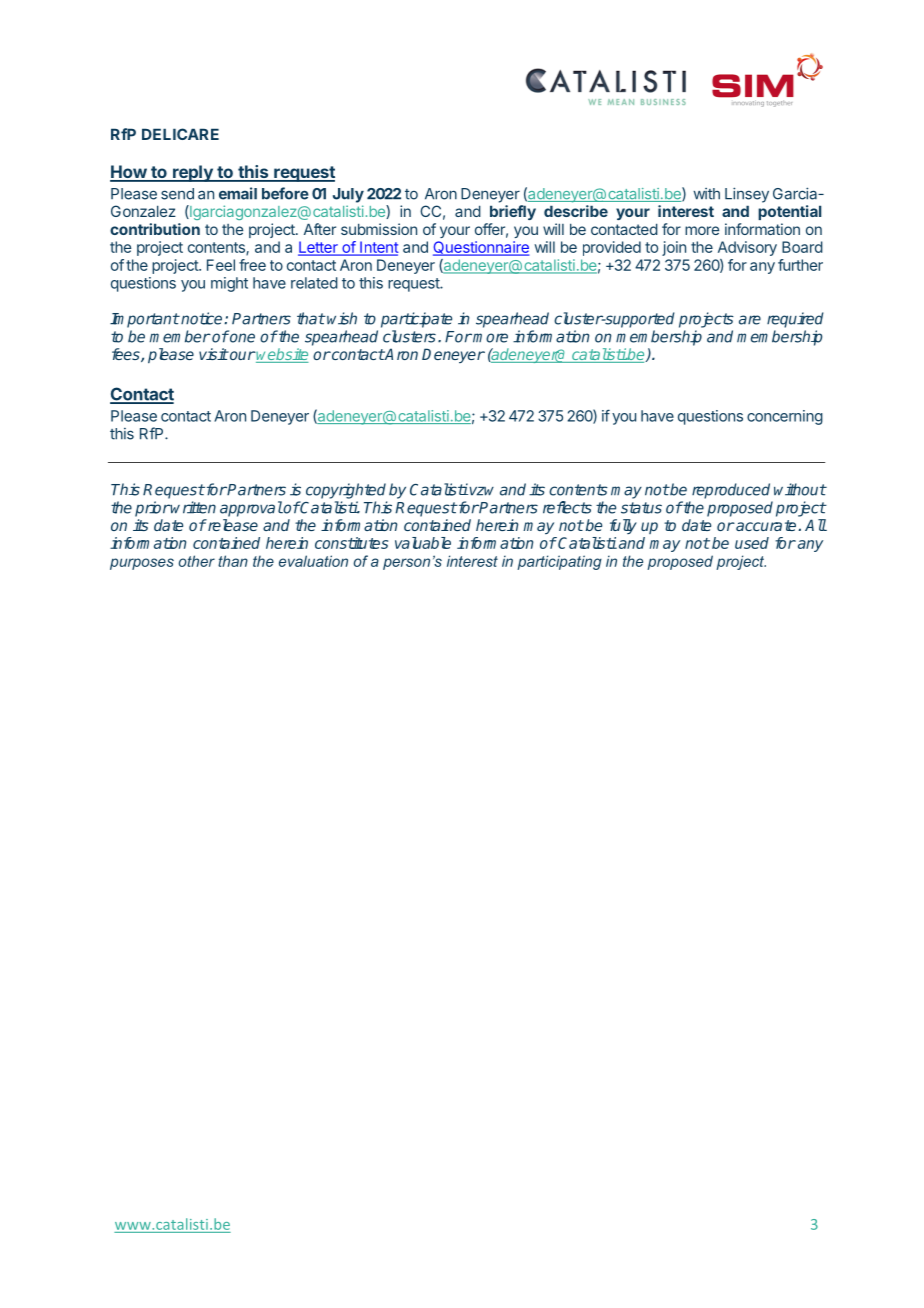 Image resolution: width=924 pixels, height=1308 pixels. Describe the element at coordinates (513, 212) in the image. I see `briefly` at that location.
